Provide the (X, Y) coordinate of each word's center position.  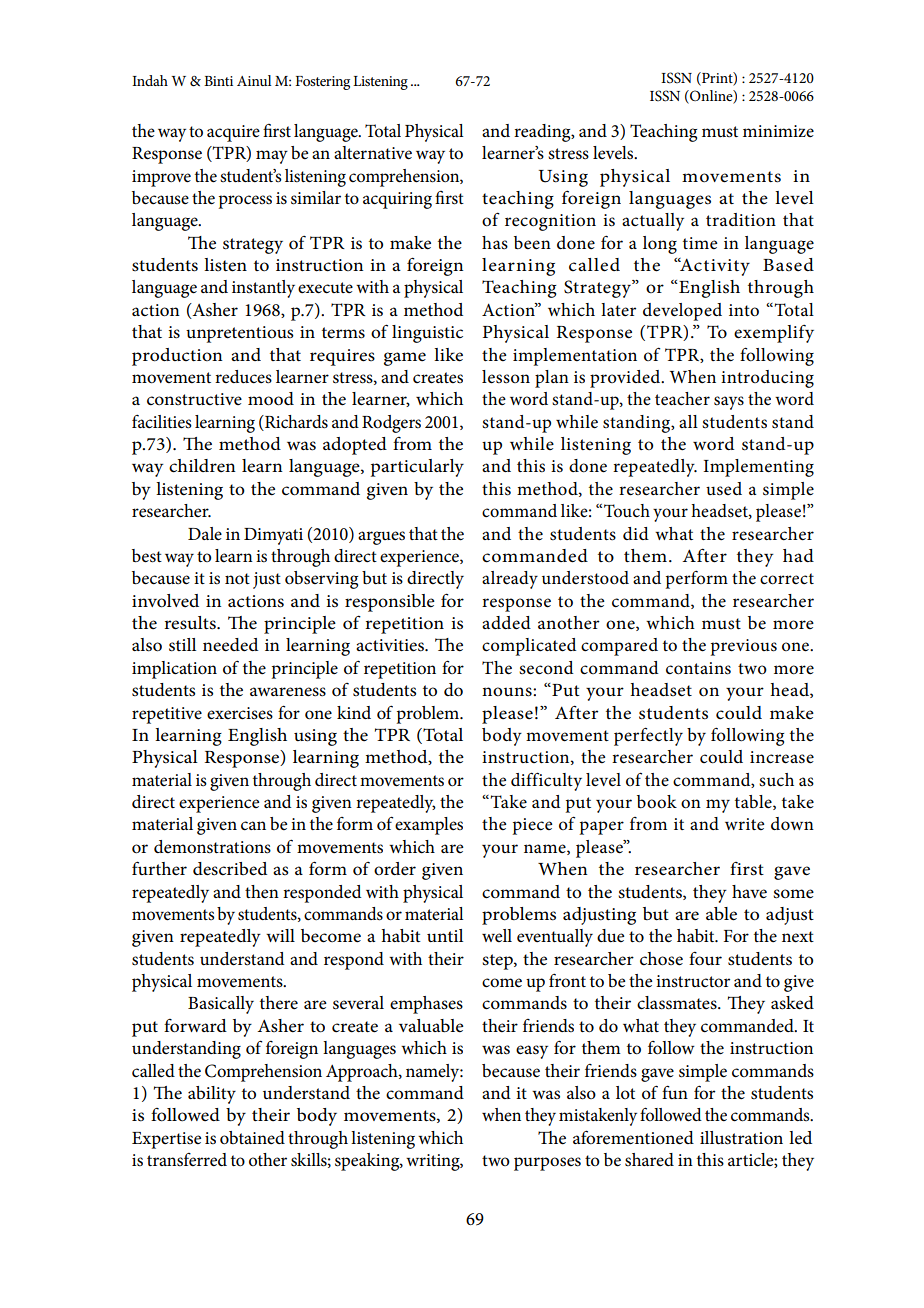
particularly (417, 468)
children (202, 466)
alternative (373, 153)
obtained (252, 1138)
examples (429, 826)
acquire (233, 133)
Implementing (758, 468)
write (744, 824)
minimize (778, 131)
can (253, 826)
